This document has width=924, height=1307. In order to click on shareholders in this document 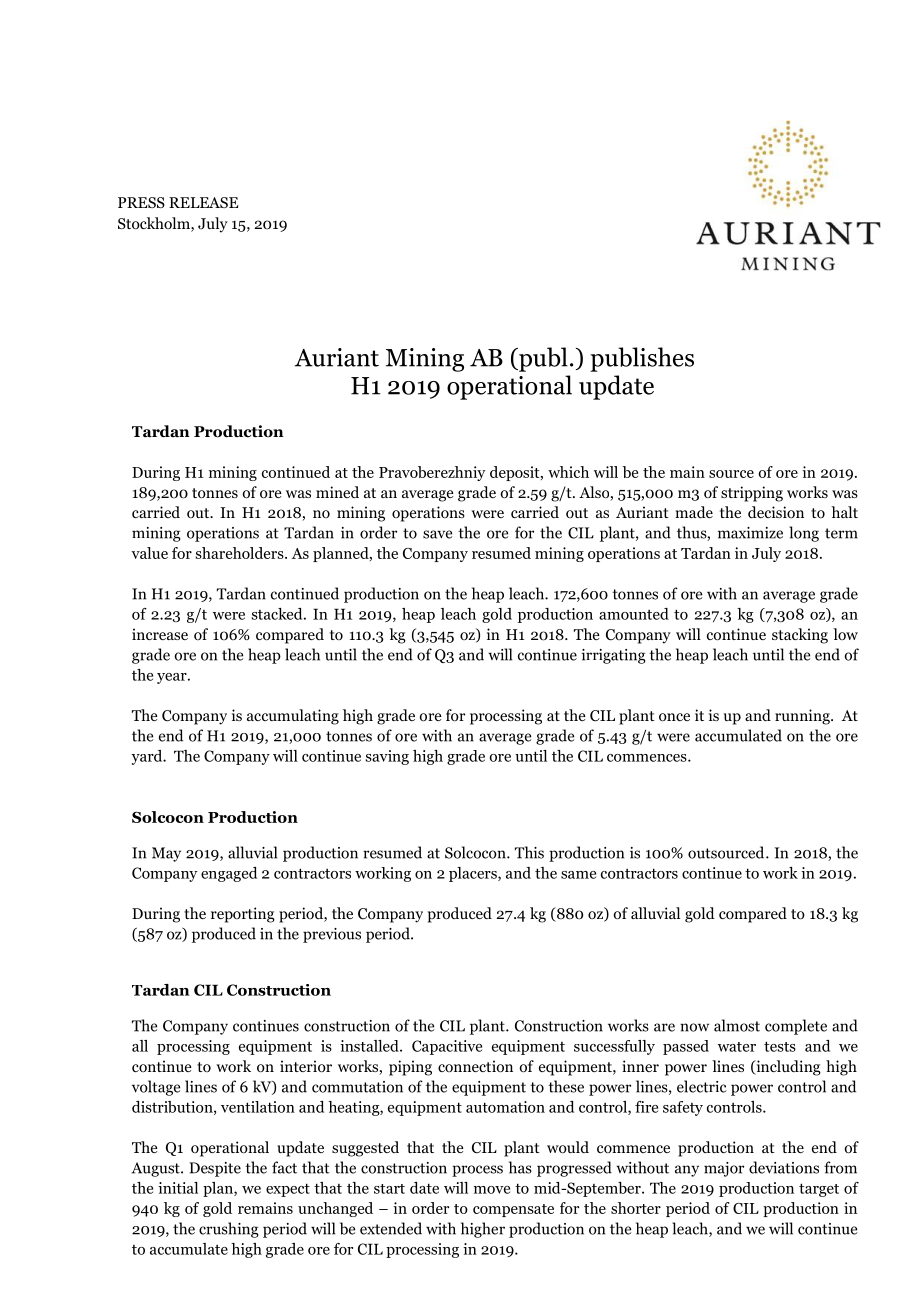, I will do `click(241, 553)`.
